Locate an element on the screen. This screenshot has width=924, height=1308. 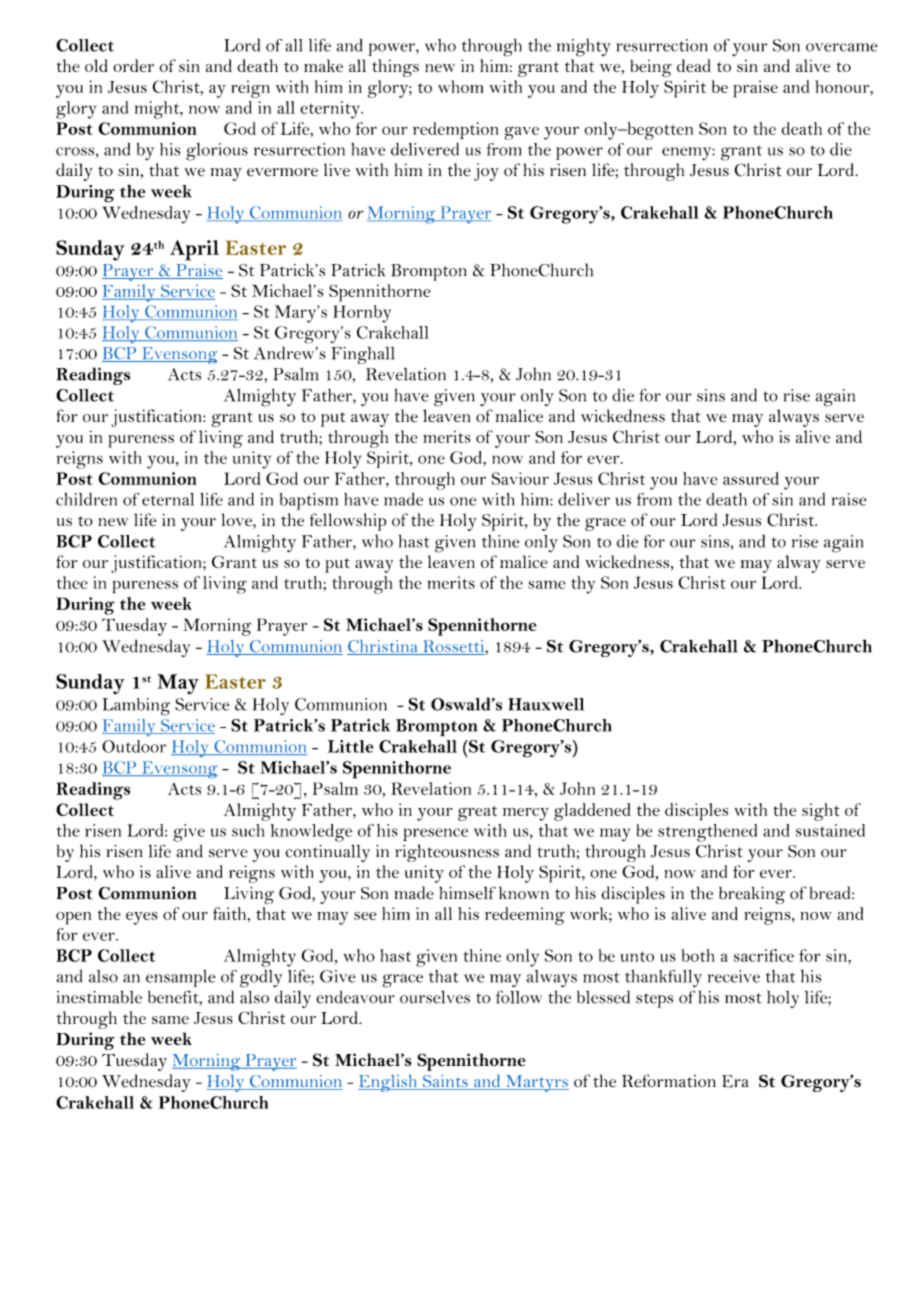
Saints is located at coordinates (445, 1082).
